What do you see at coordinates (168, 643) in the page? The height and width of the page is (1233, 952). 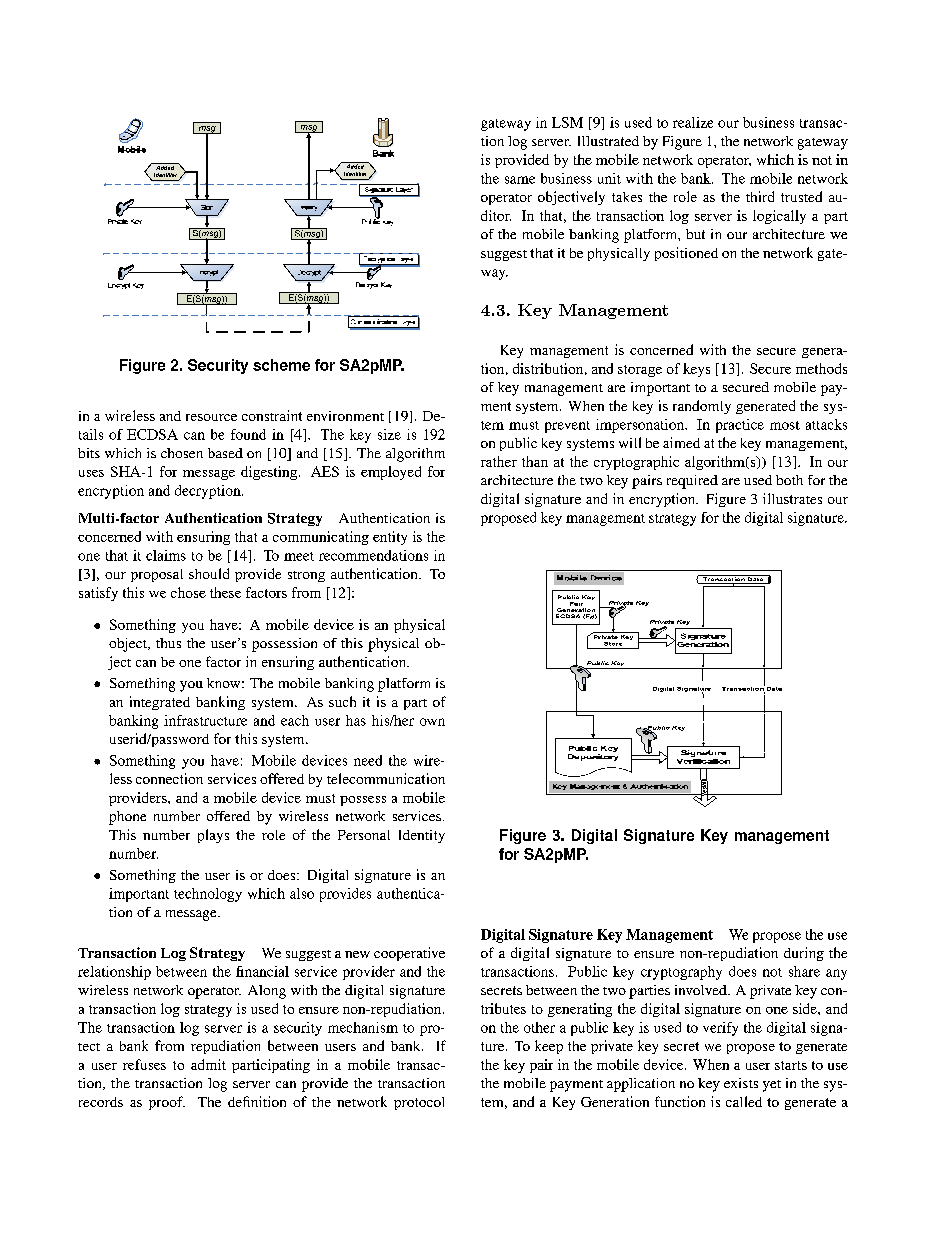 I see `thus` at bounding box center [168, 643].
